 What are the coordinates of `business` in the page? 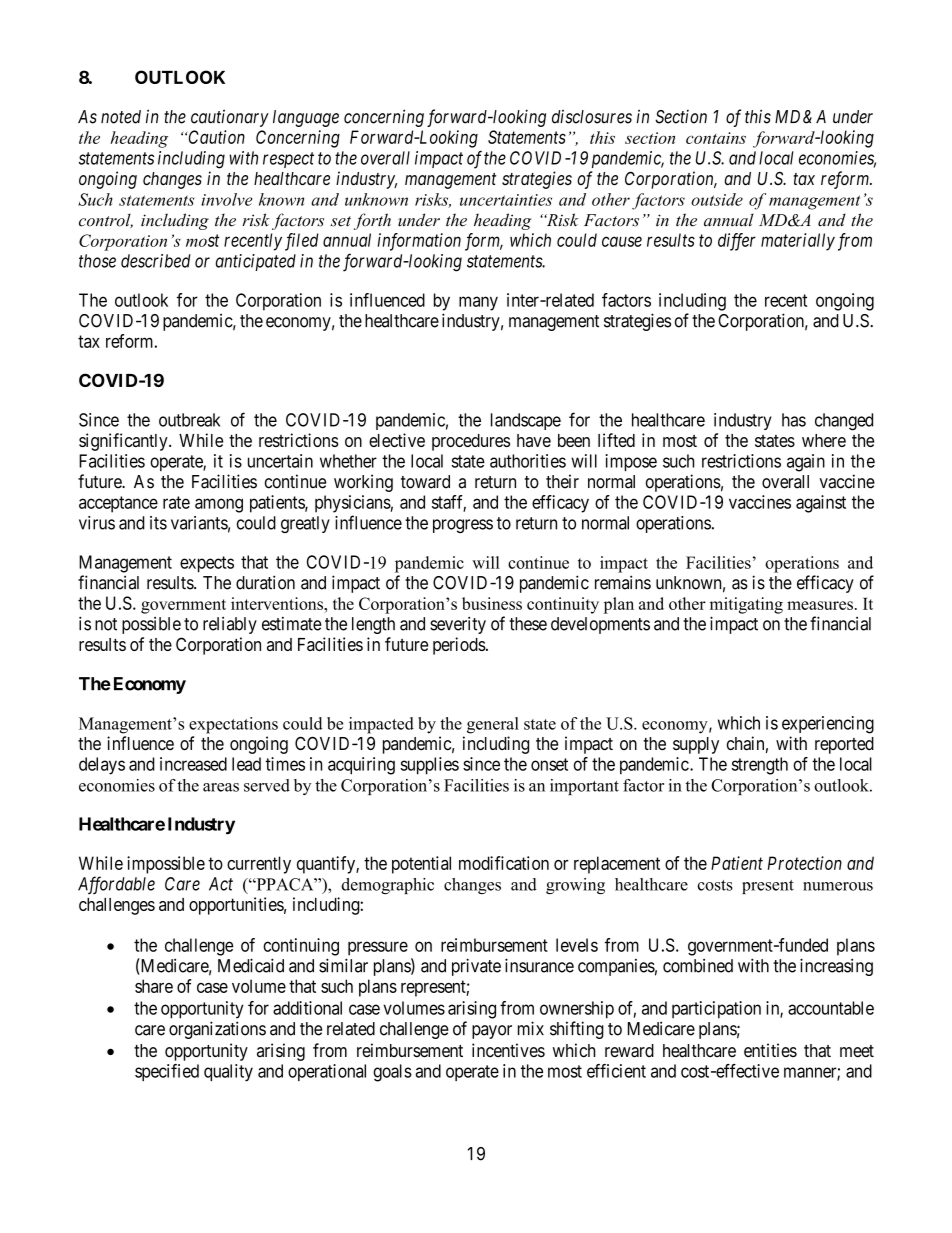 It's located at (492, 603).
